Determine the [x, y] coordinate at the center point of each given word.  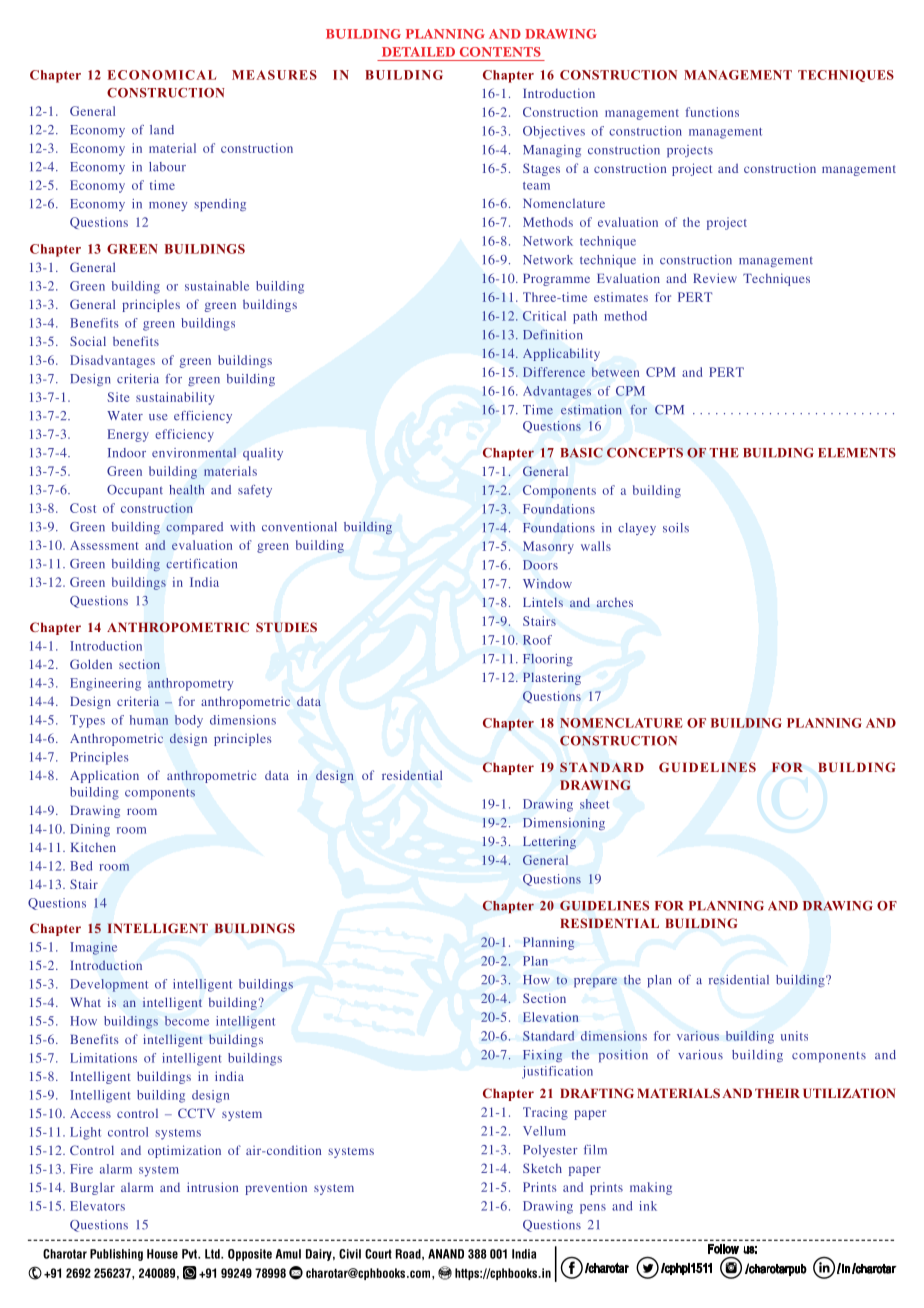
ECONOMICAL [162, 75]
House [162, 1254]
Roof [537, 640]
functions [712, 112]
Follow [723, 1249]
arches [615, 602]
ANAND [446, 1254]
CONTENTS [500, 52]
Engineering [105, 684]
